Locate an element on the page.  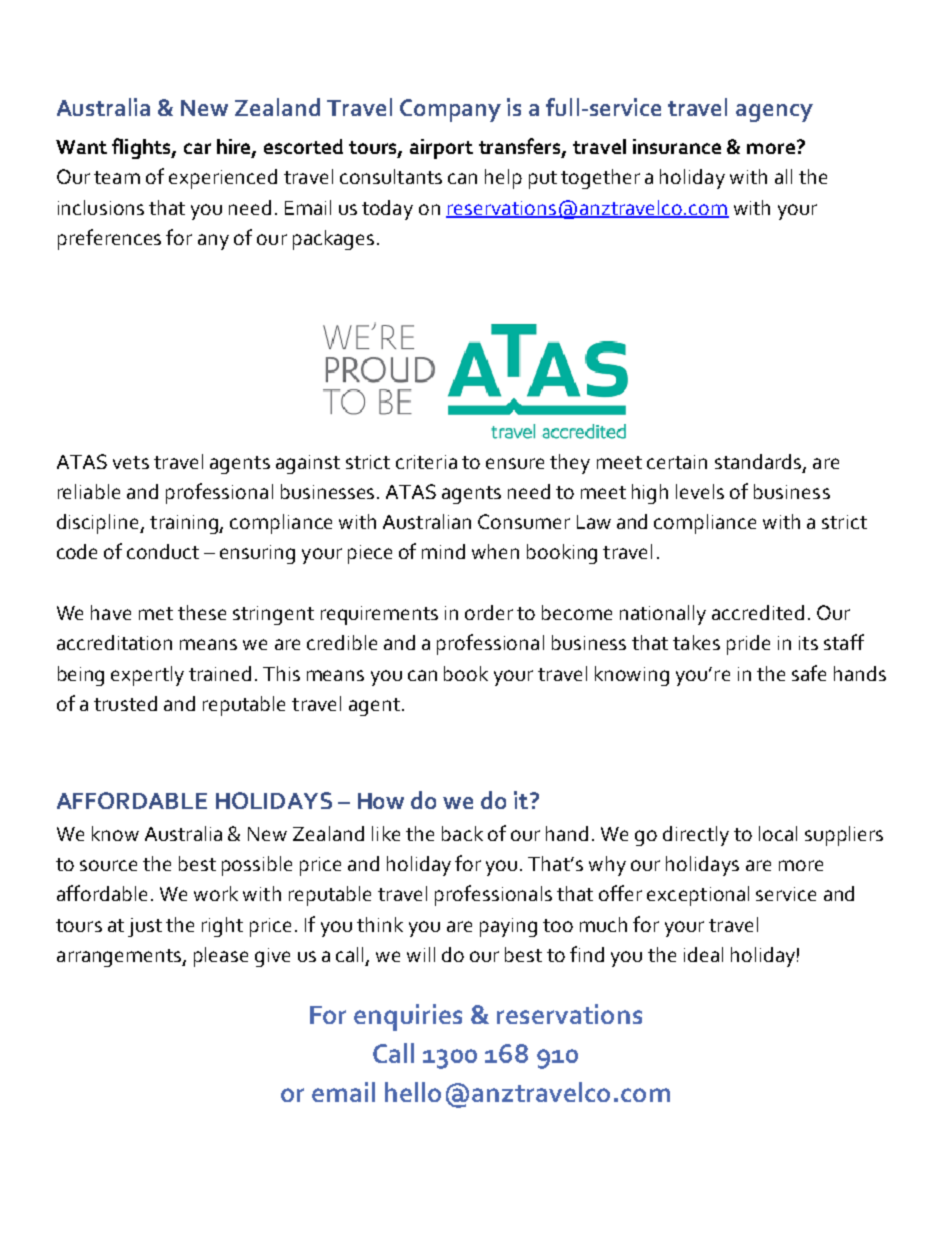
conduct is located at coordinates (163, 551).
